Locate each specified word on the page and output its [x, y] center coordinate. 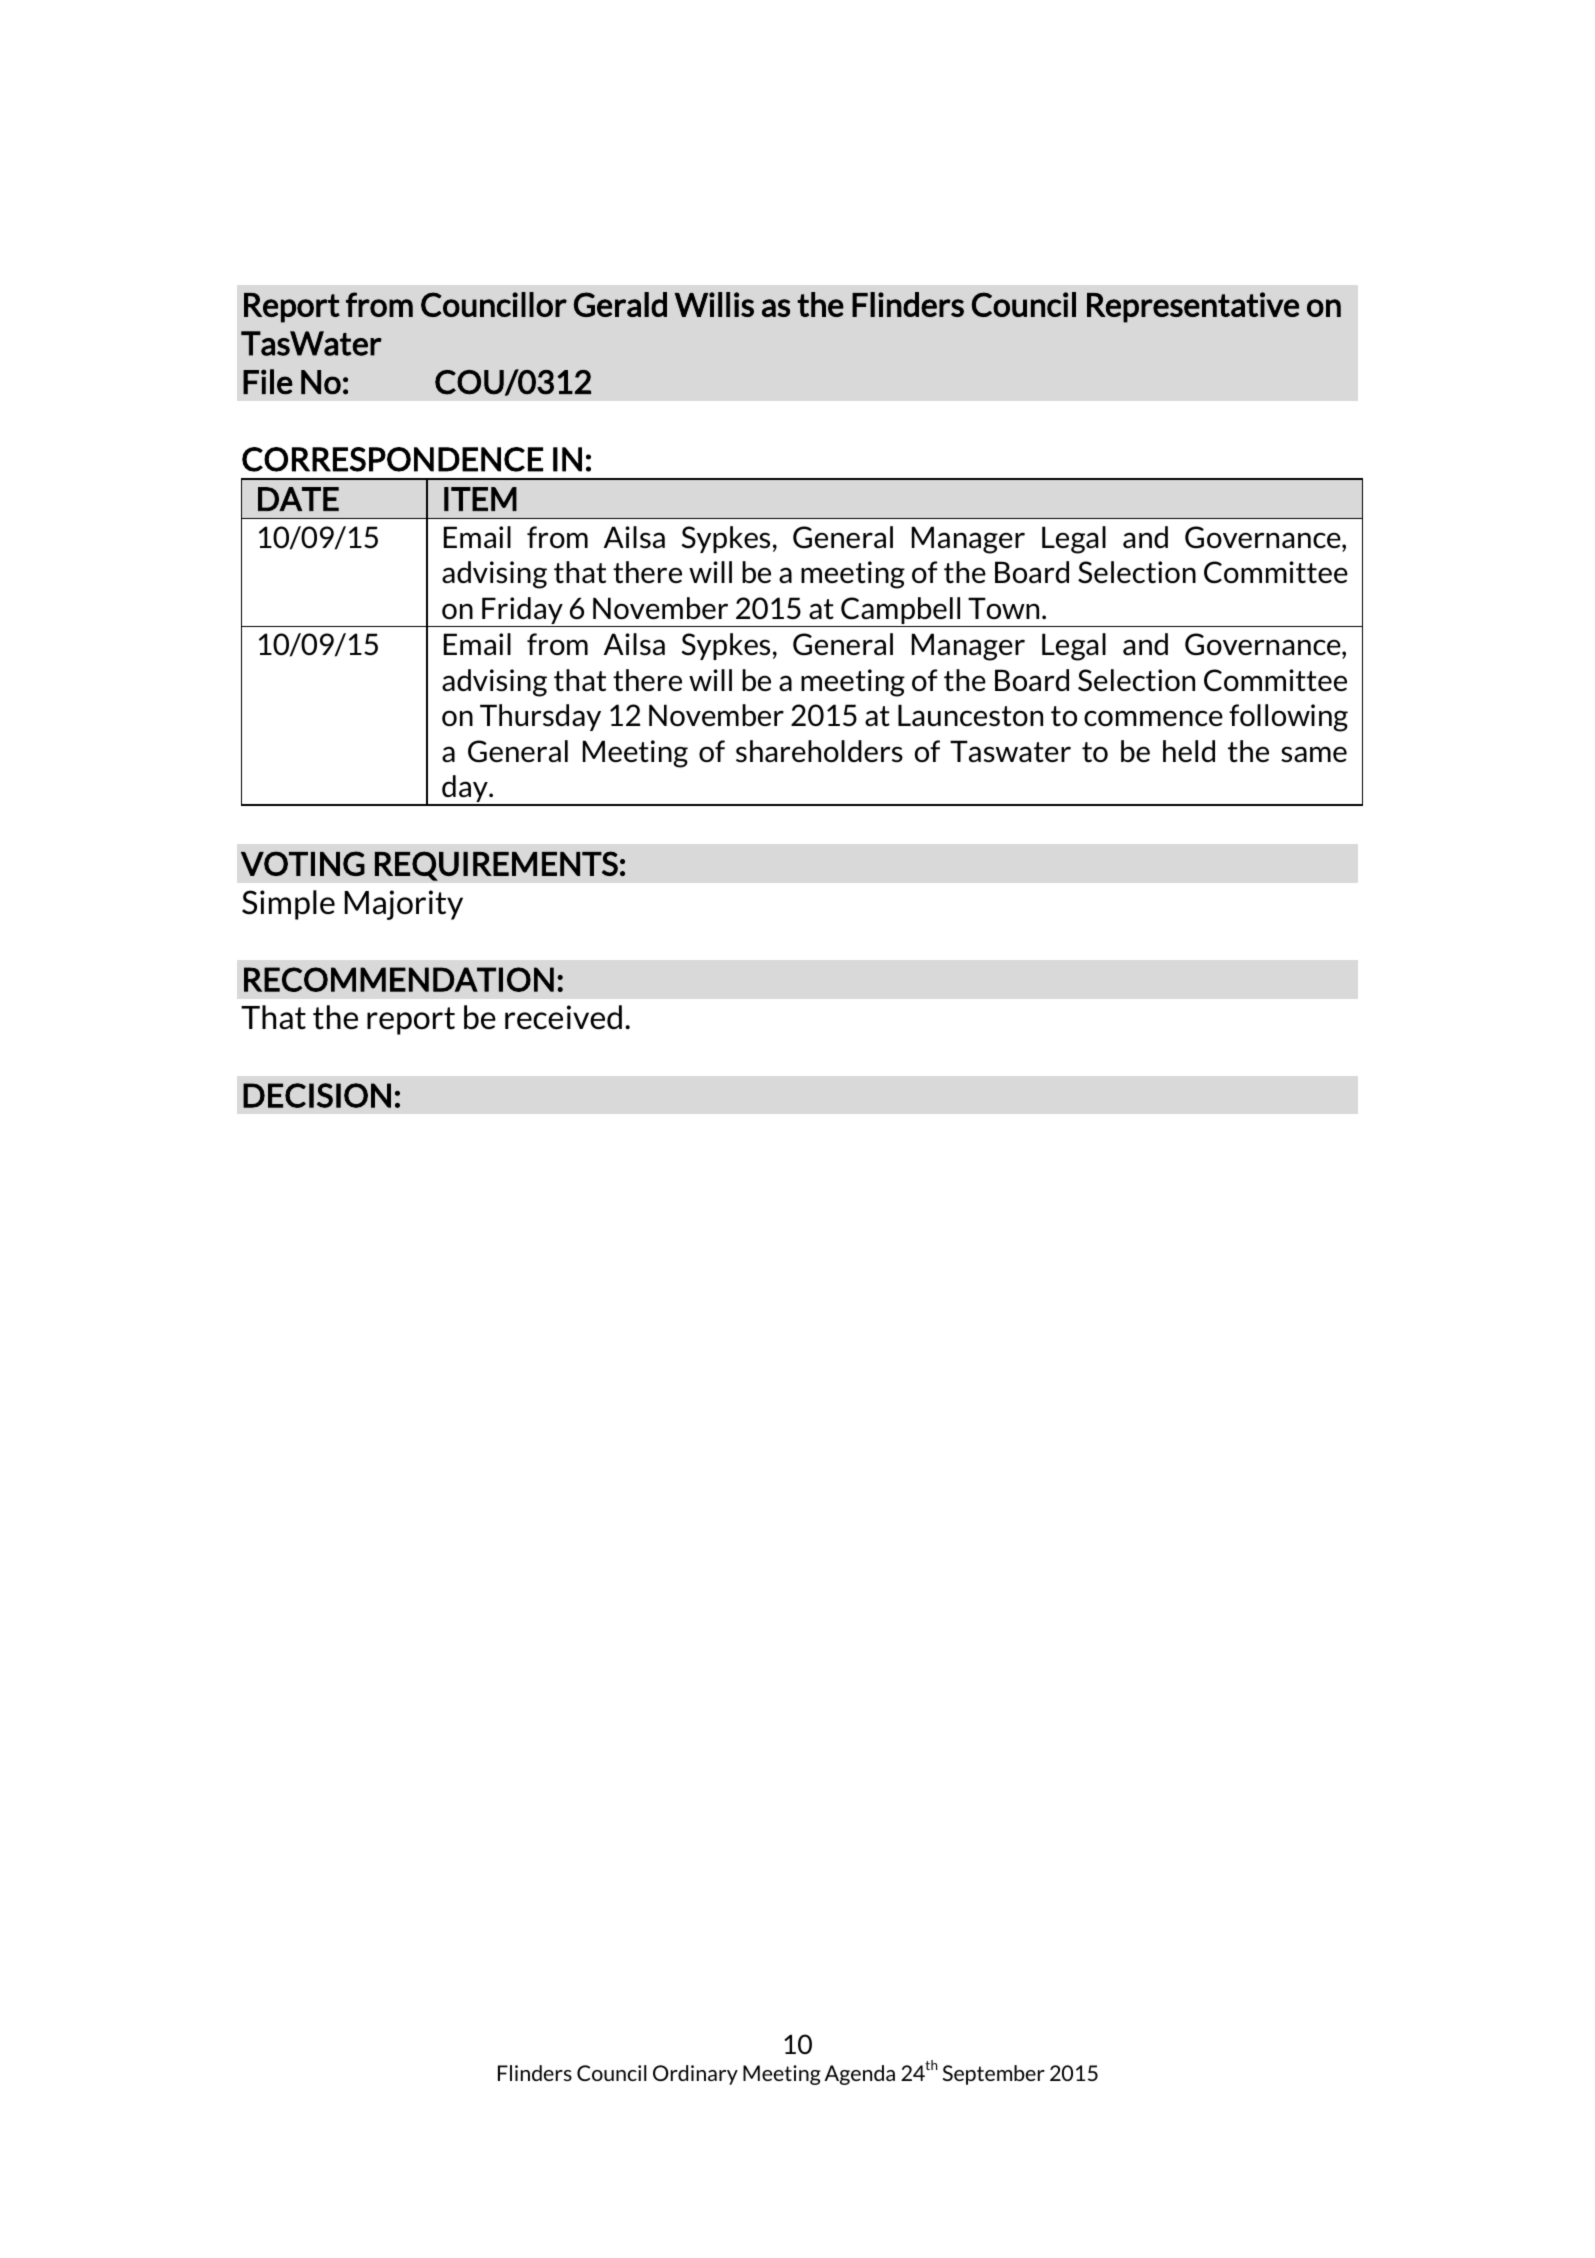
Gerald [620, 304]
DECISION [317, 1095]
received [563, 1017]
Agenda [860, 2075]
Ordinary [695, 2075]
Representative [1193, 307]
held [1189, 751]
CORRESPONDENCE [392, 459]
